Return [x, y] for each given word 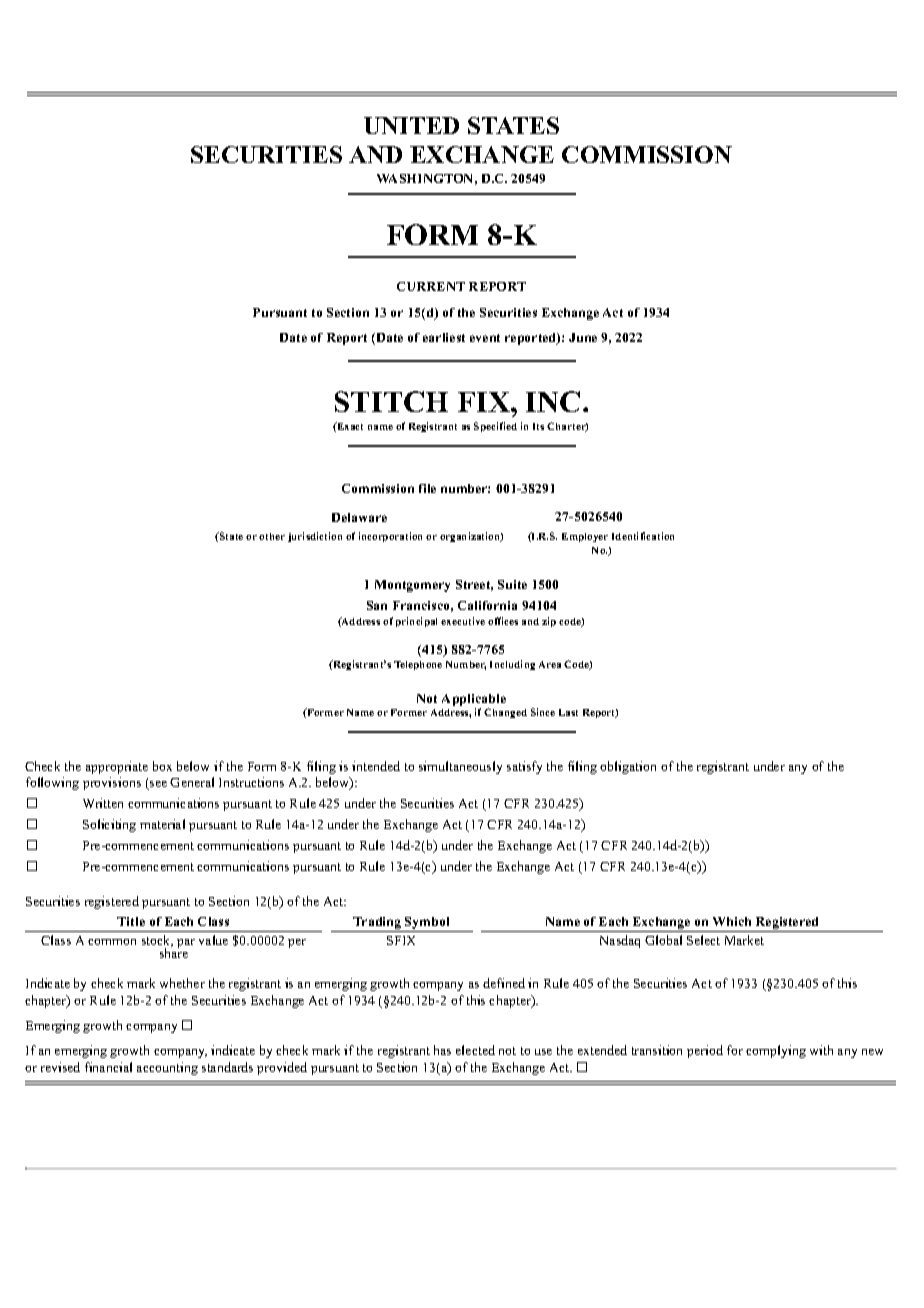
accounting [167, 1068]
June [583, 337]
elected [475, 1050]
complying [776, 1051]
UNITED [411, 125]
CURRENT [431, 286]
